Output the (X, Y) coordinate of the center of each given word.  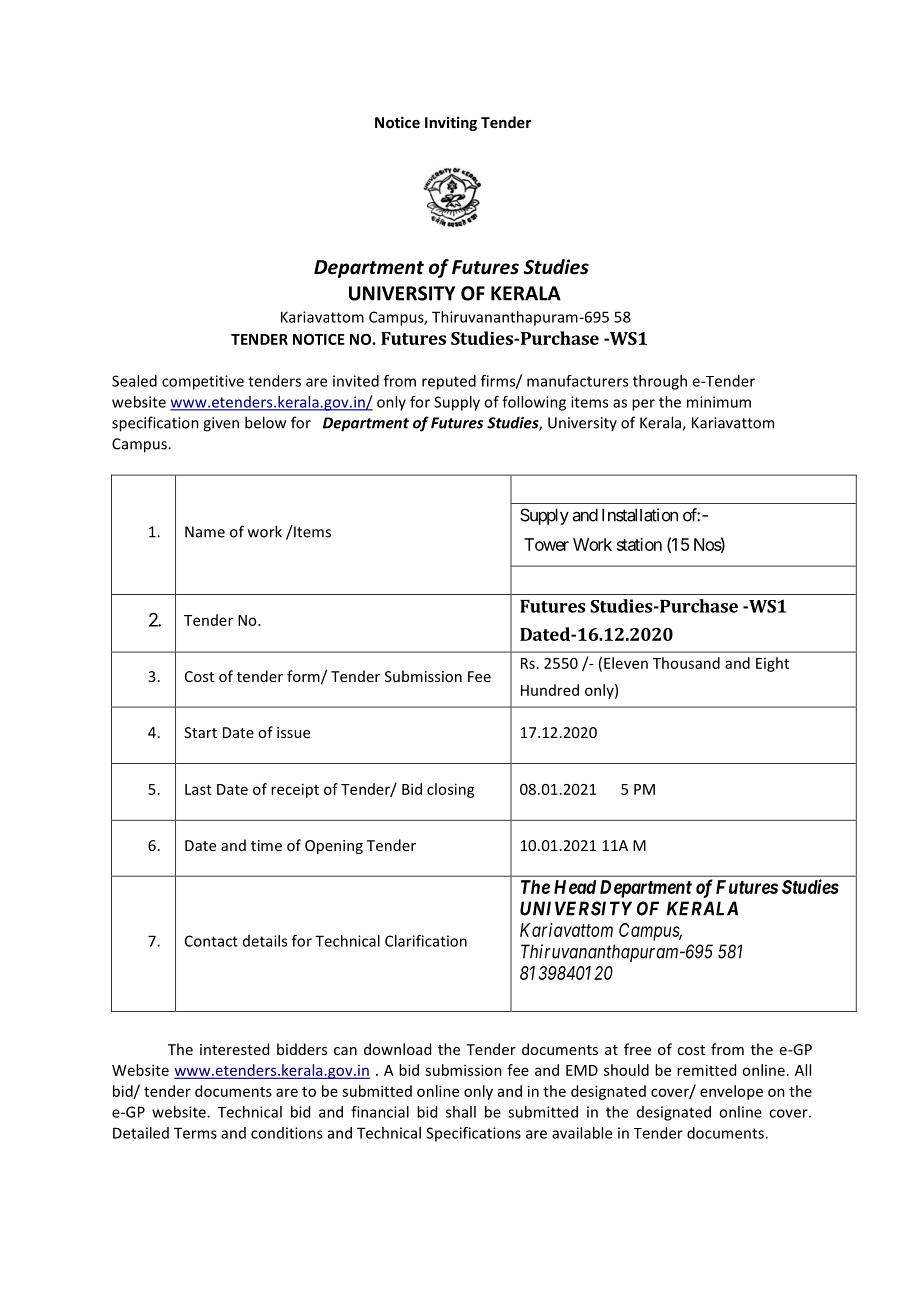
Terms (195, 1133)
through (660, 382)
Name (205, 532)
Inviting (451, 123)
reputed (449, 382)
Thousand (686, 663)
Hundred (550, 690)
